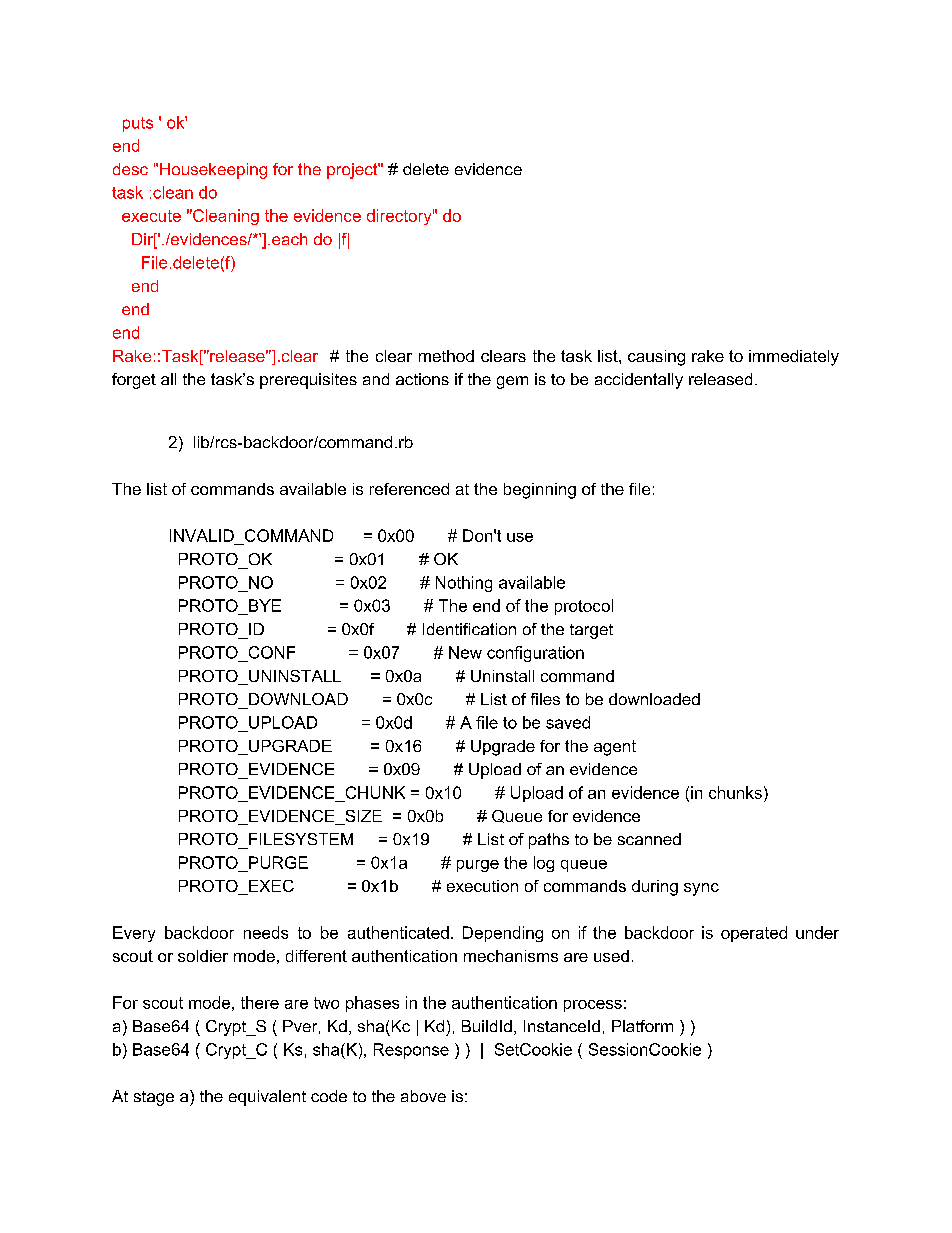 The width and height of the screenshot is (952, 1233). What do you see at coordinates (639, 381) in the screenshot?
I see `accidentally` at bounding box center [639, 381].
